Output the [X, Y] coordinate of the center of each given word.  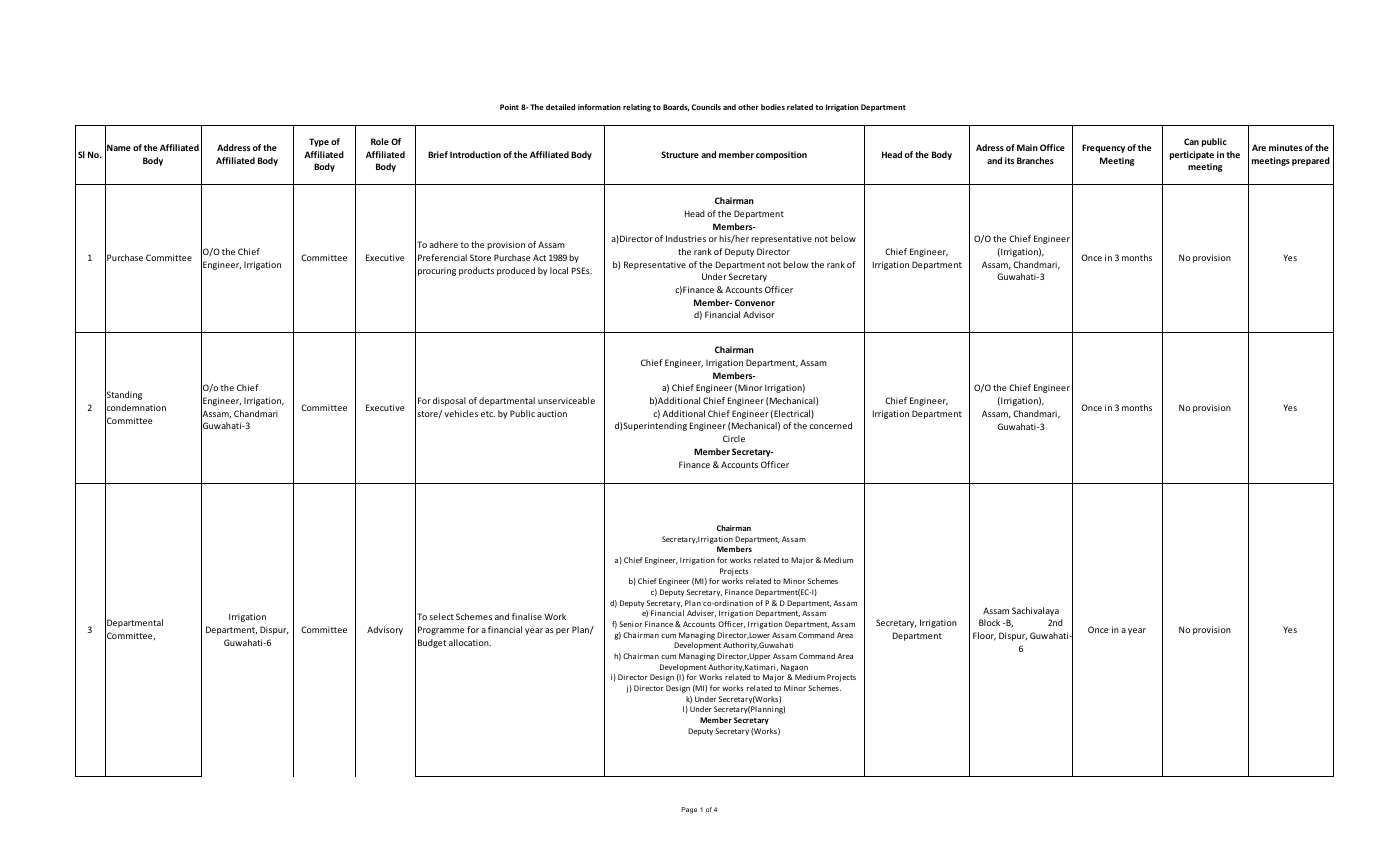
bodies [773, 107]
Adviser [701, 613]
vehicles [461, 413]
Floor [984, 636]
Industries [686, 238]
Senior [630, 624]
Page [689, 810]
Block [989, 622]
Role [380, 141]
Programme [441, 630]
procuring [437, 271]
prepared [1311, 161]
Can [1191, 141]
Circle [734, 438]
